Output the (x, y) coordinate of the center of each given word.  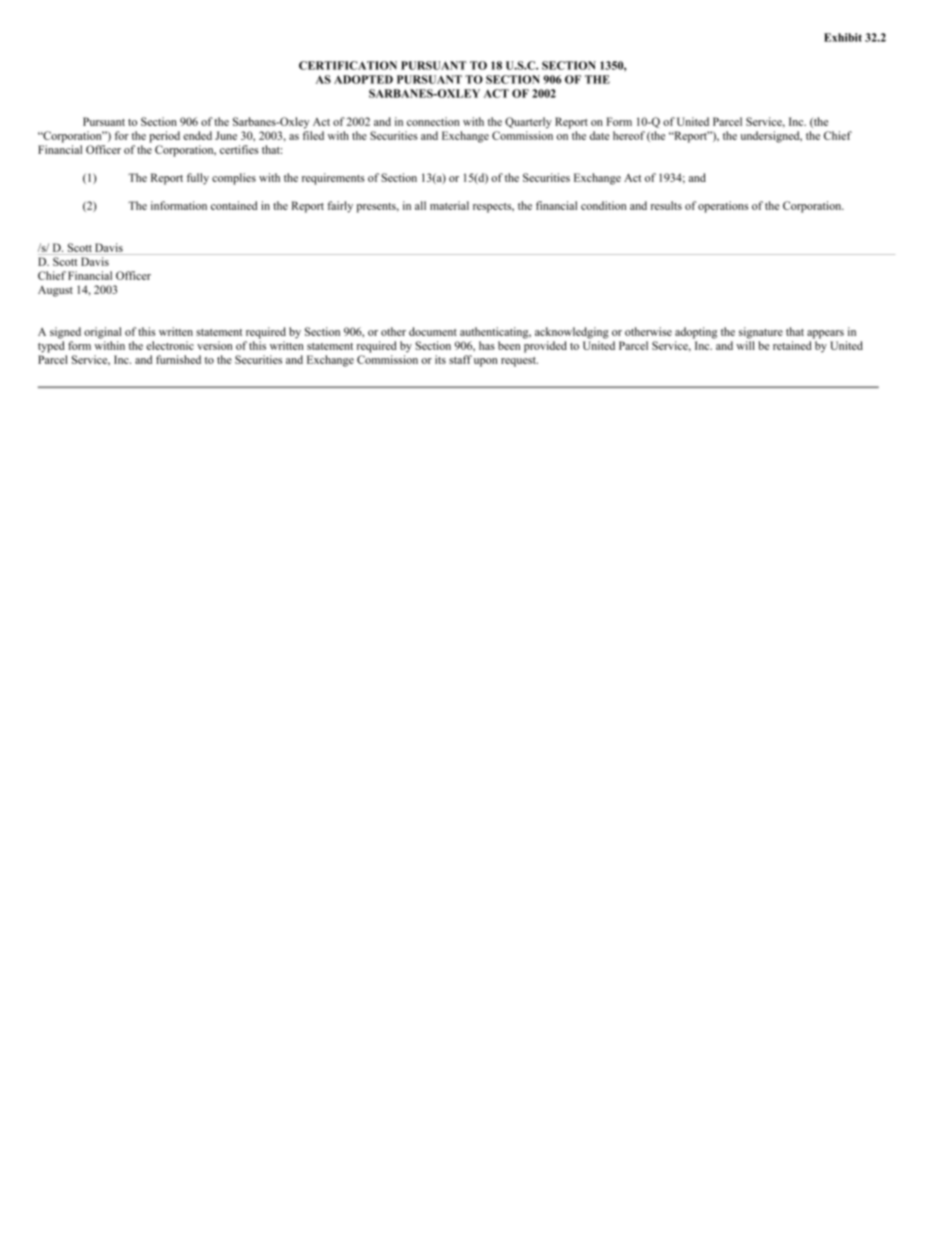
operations (723, 207)
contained (234, 205)
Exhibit (843, 37)
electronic (170, 345)
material (449, 205)
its (440, 359)
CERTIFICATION (348, 65)
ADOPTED (363, 79)
